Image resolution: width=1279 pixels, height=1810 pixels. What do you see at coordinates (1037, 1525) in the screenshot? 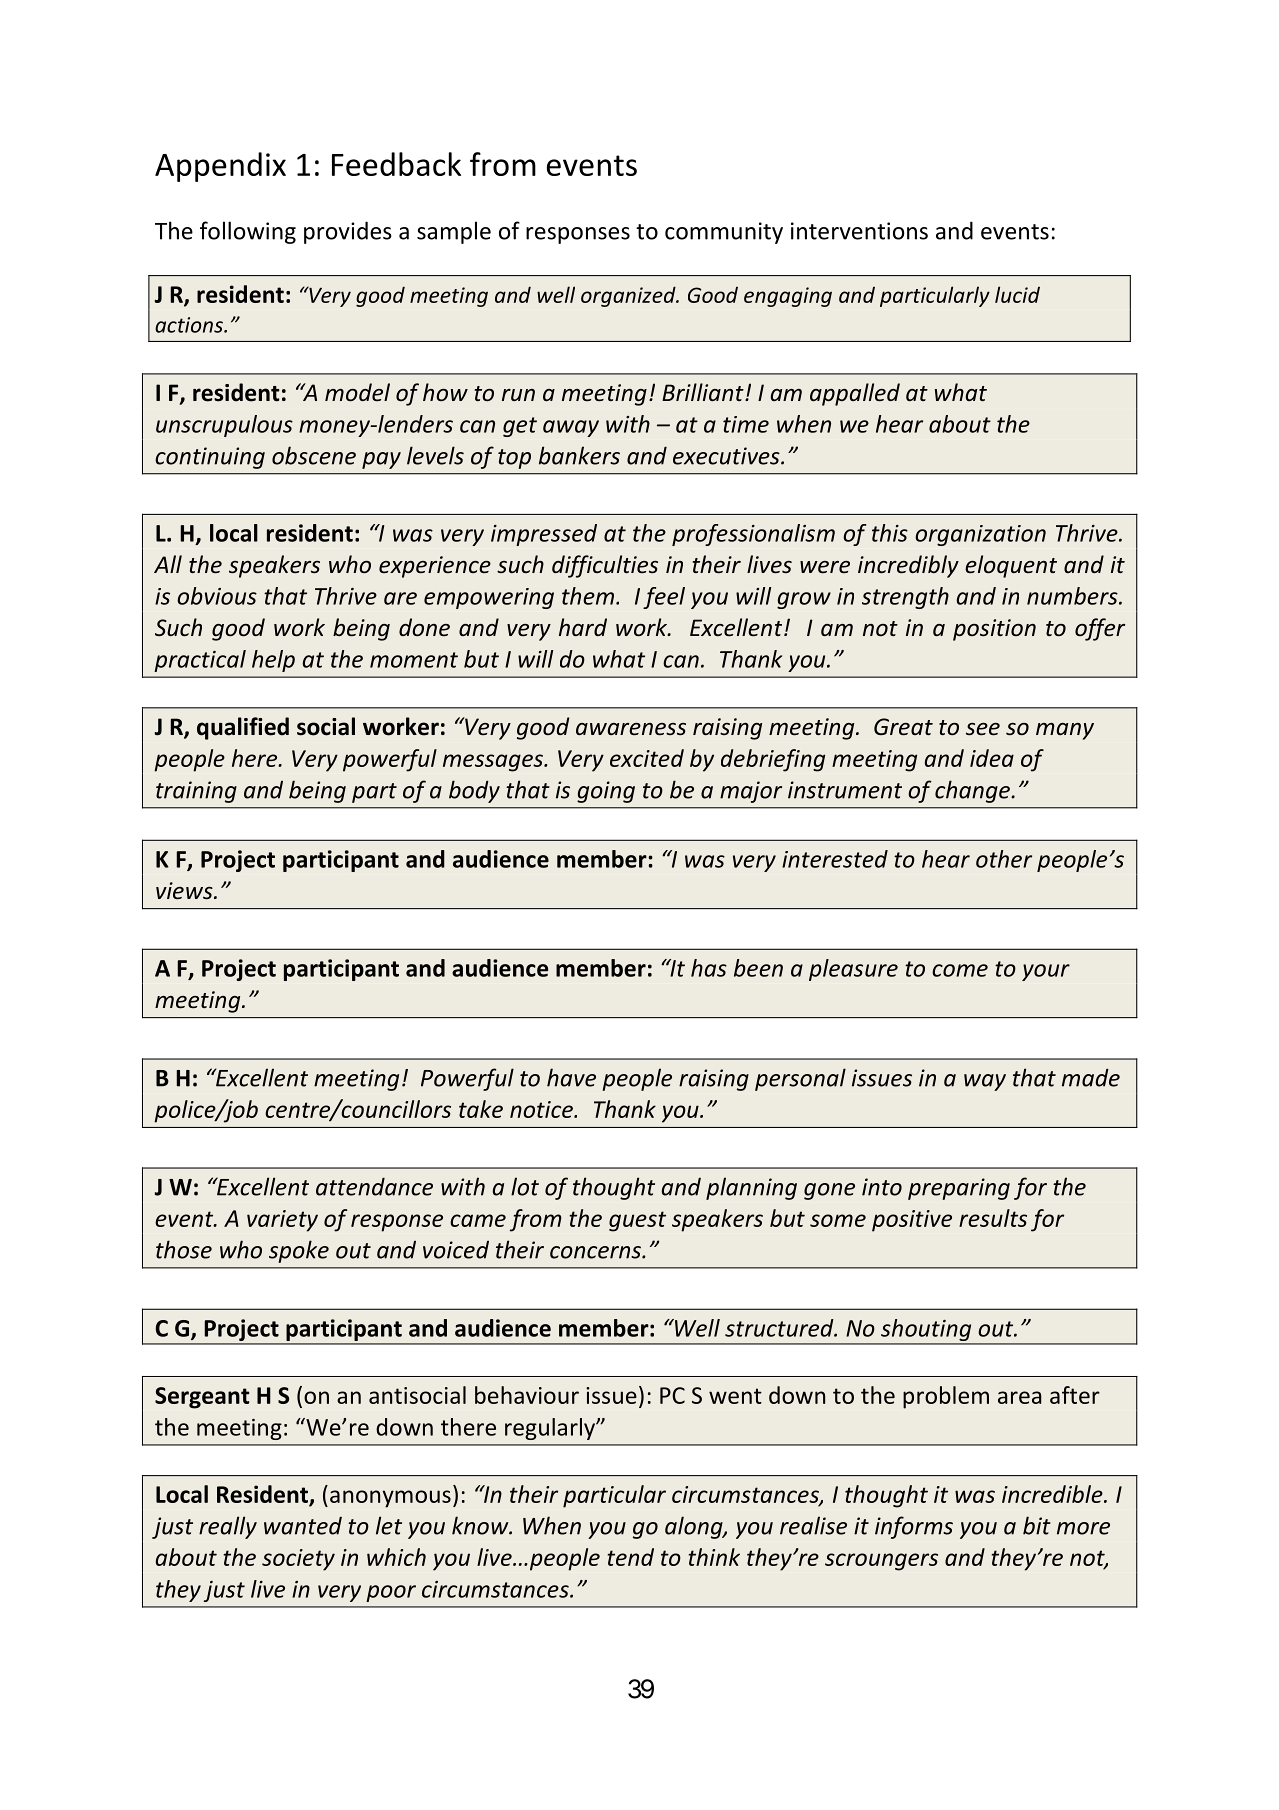
I see `bit` at bounding box center [1037, 1525].
